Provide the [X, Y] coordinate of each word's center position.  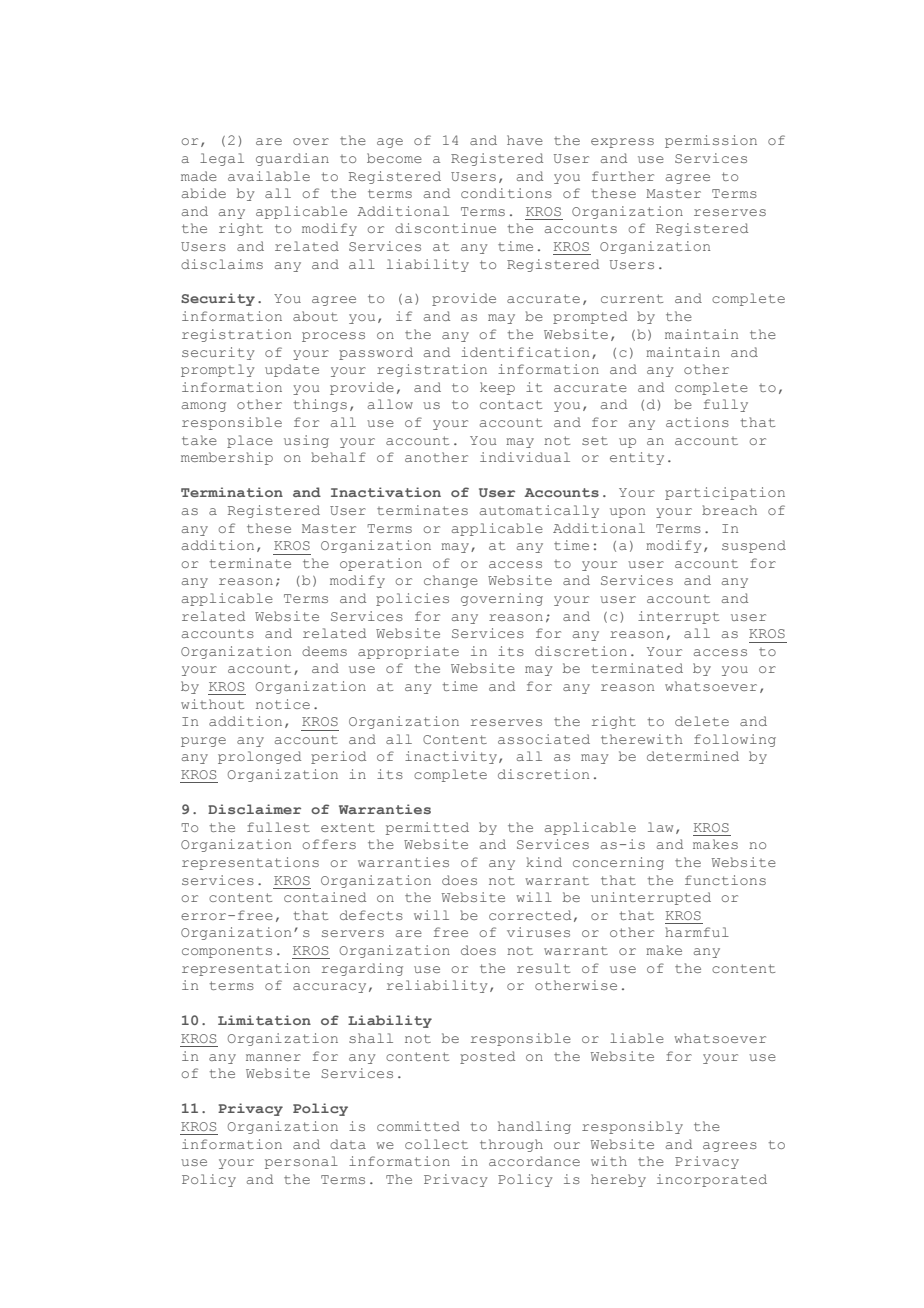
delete [702, 721]
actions [697, 422]
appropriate [408, 652]
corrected [530, 915]
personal [301, 1162]
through [511, 1145]
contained [325, 897]
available [269, 176]
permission [711, 141]
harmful [697, 932]
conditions [506, 193]
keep [497, 388]
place [250, 441]
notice [283, 704]
